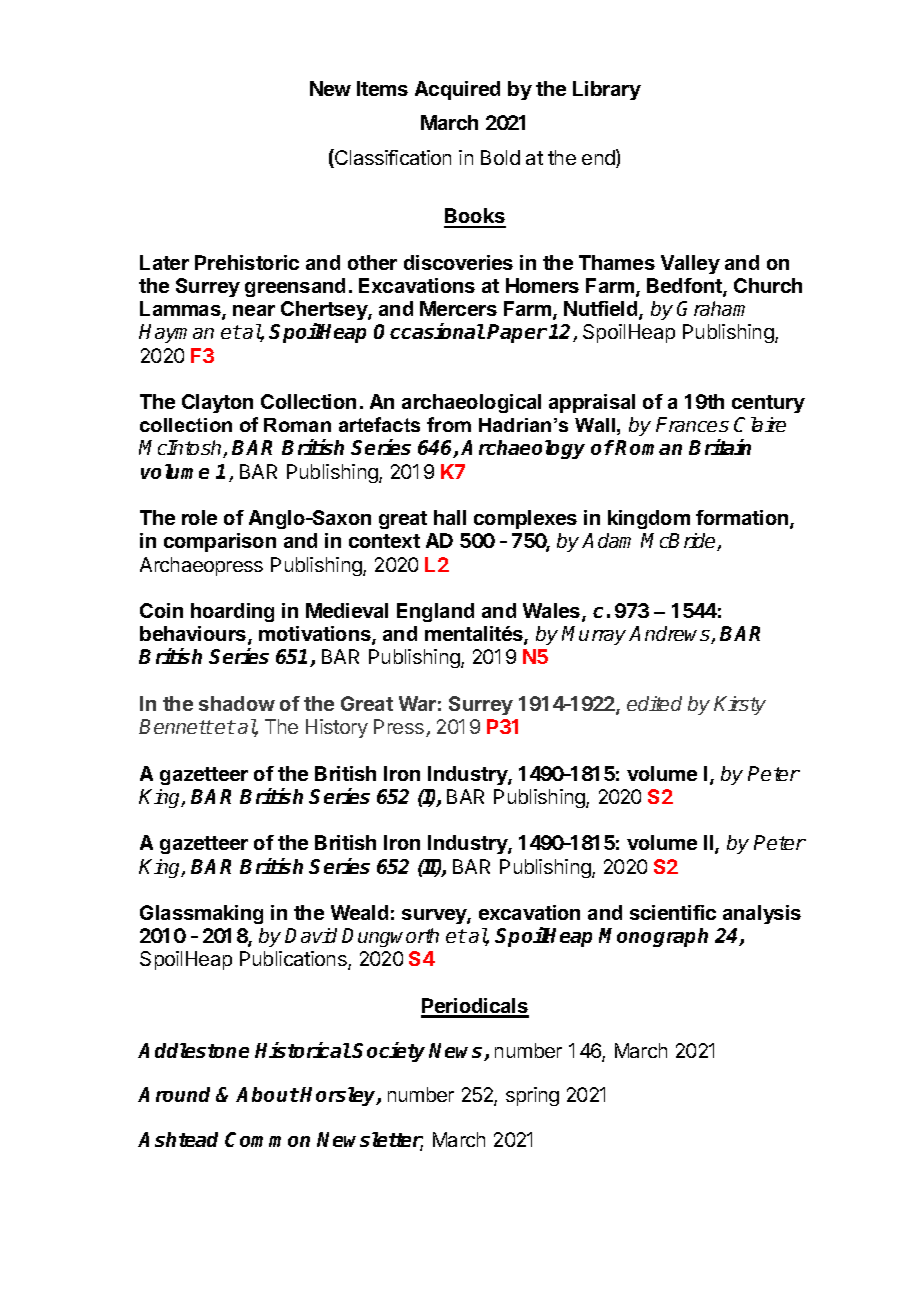 The width and height of the page is (924, 1308). I want to click on hall, so click(450, 517).
